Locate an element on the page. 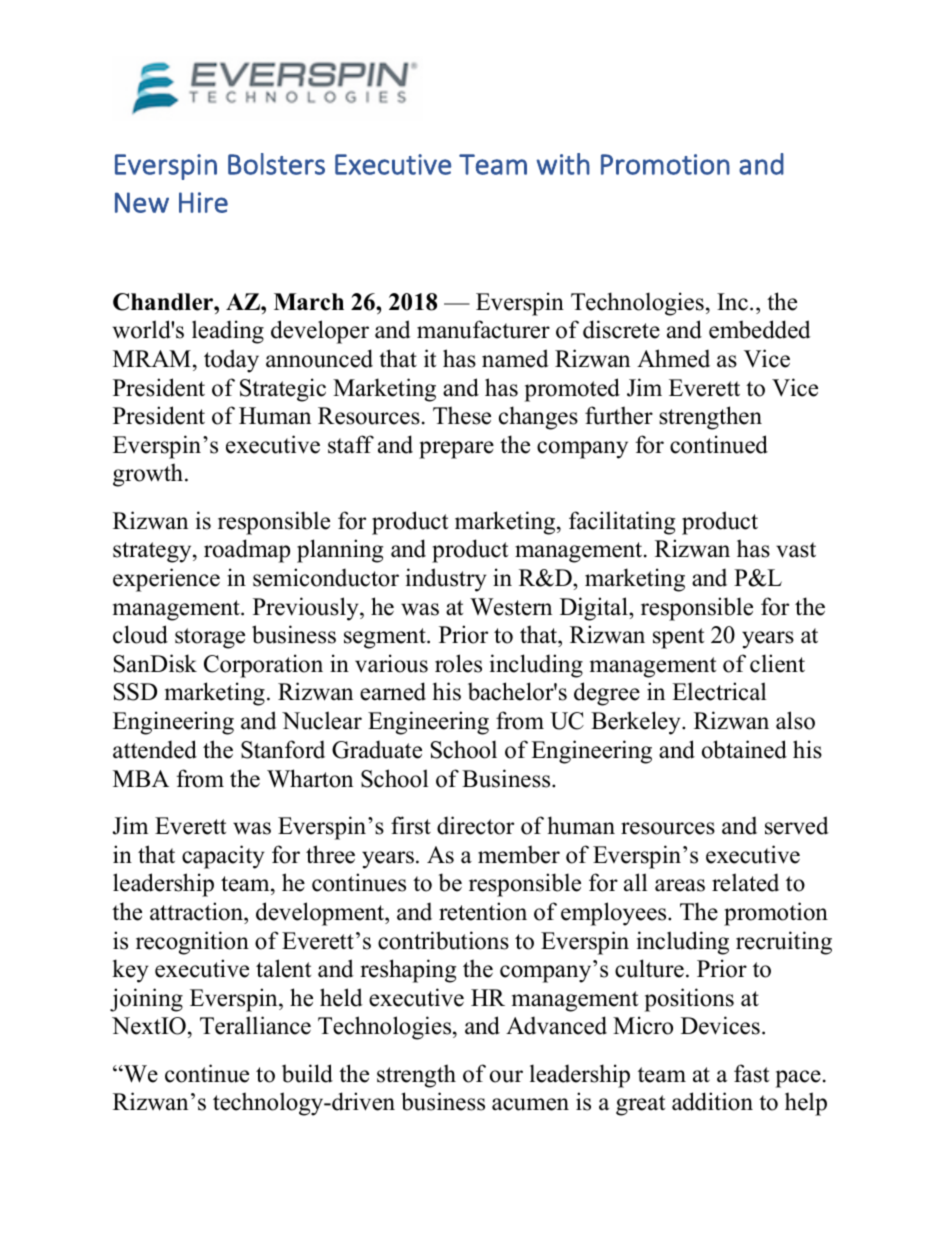 The width and height of the document is (952, 1233). embedded is located at coordinates (760, 329).
